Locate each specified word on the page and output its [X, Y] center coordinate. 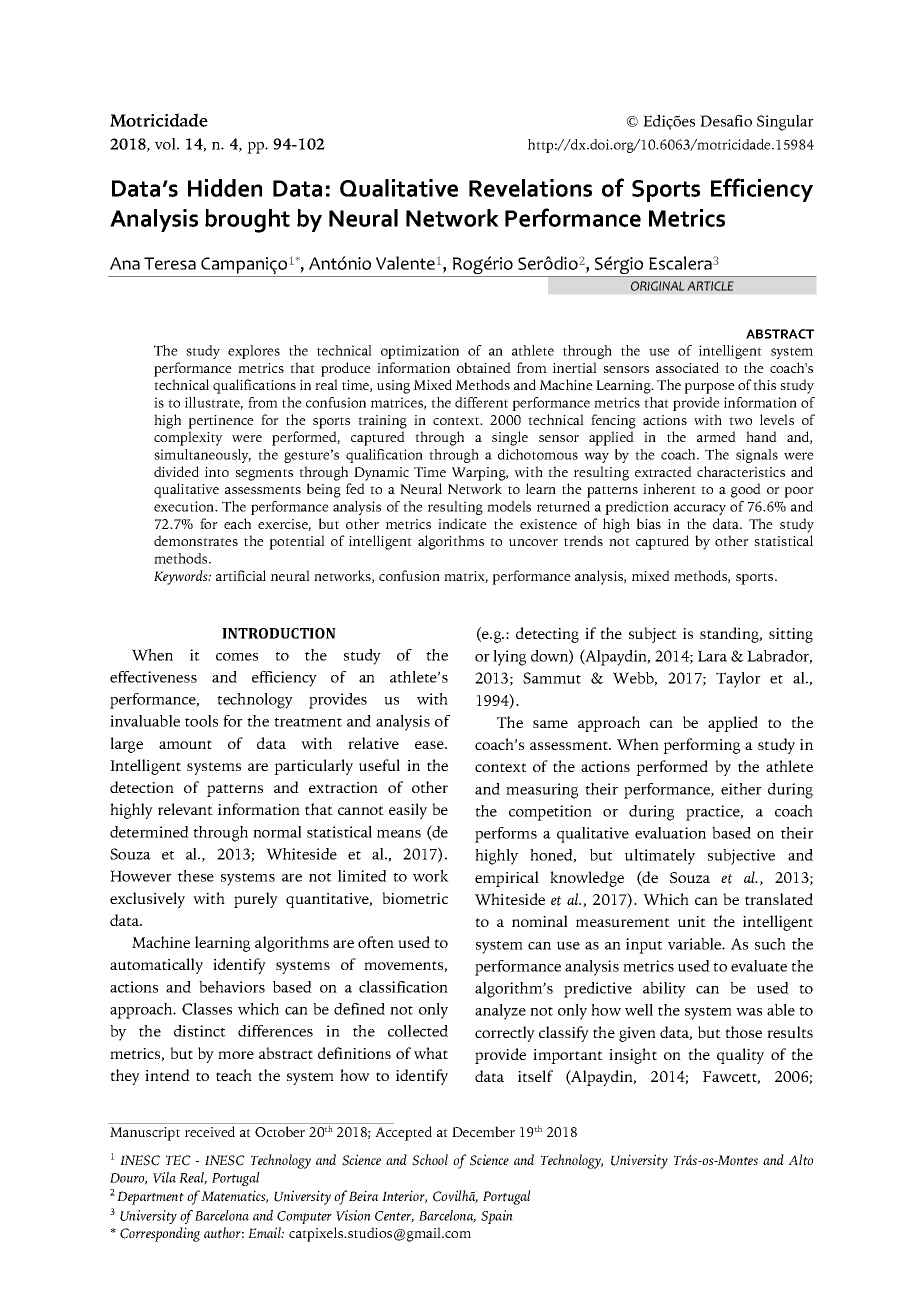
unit [692, 921]
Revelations [530, 188]
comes [237, 657]
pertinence [221, 422]
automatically [156, 966]
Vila [164, 1177]
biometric [415, 898]
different [481, 402]
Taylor [738, 680]
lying [509, 658]
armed [716, 436]
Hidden [225, 188]
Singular [785, 123]
